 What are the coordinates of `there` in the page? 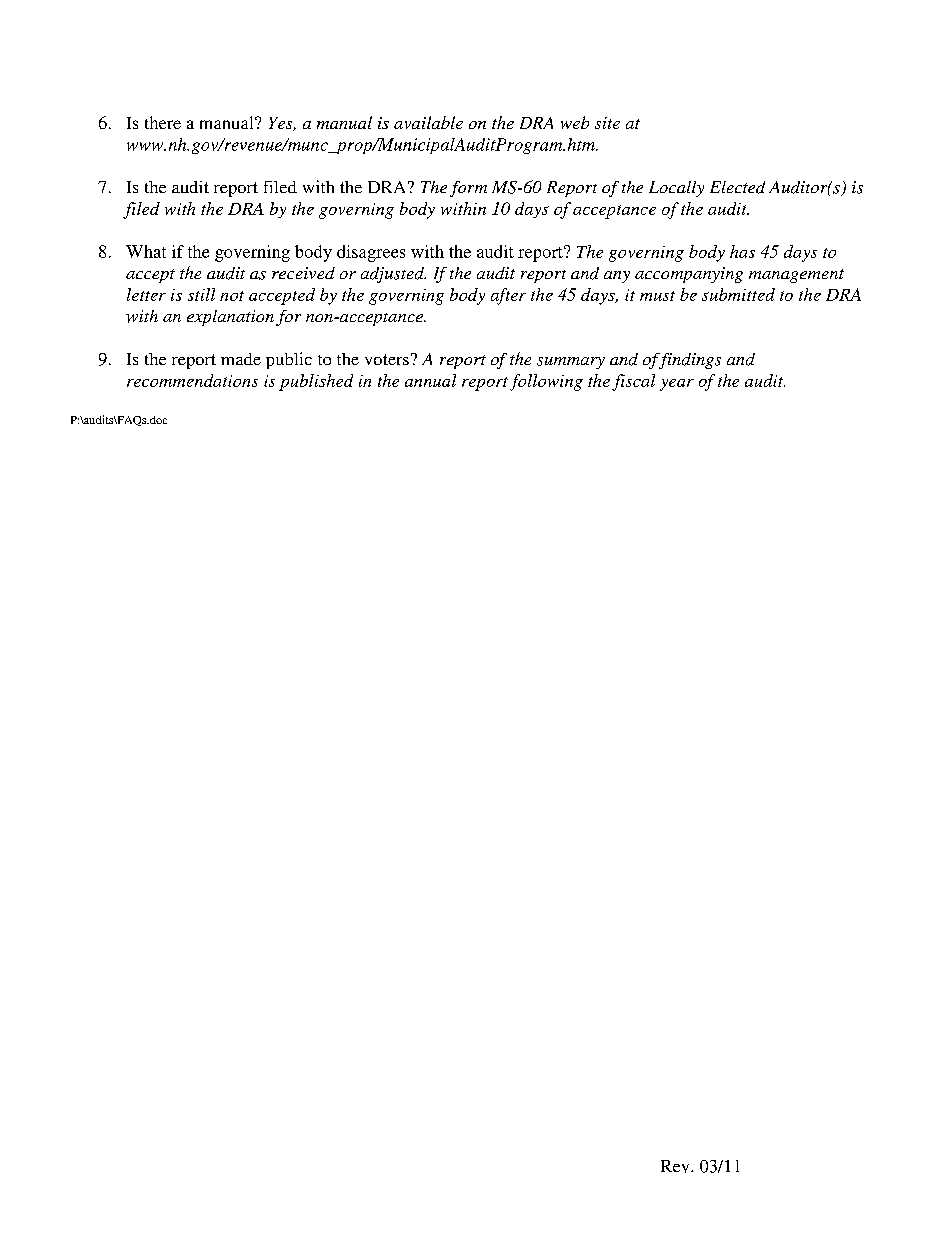 It's located at (163, 122).
